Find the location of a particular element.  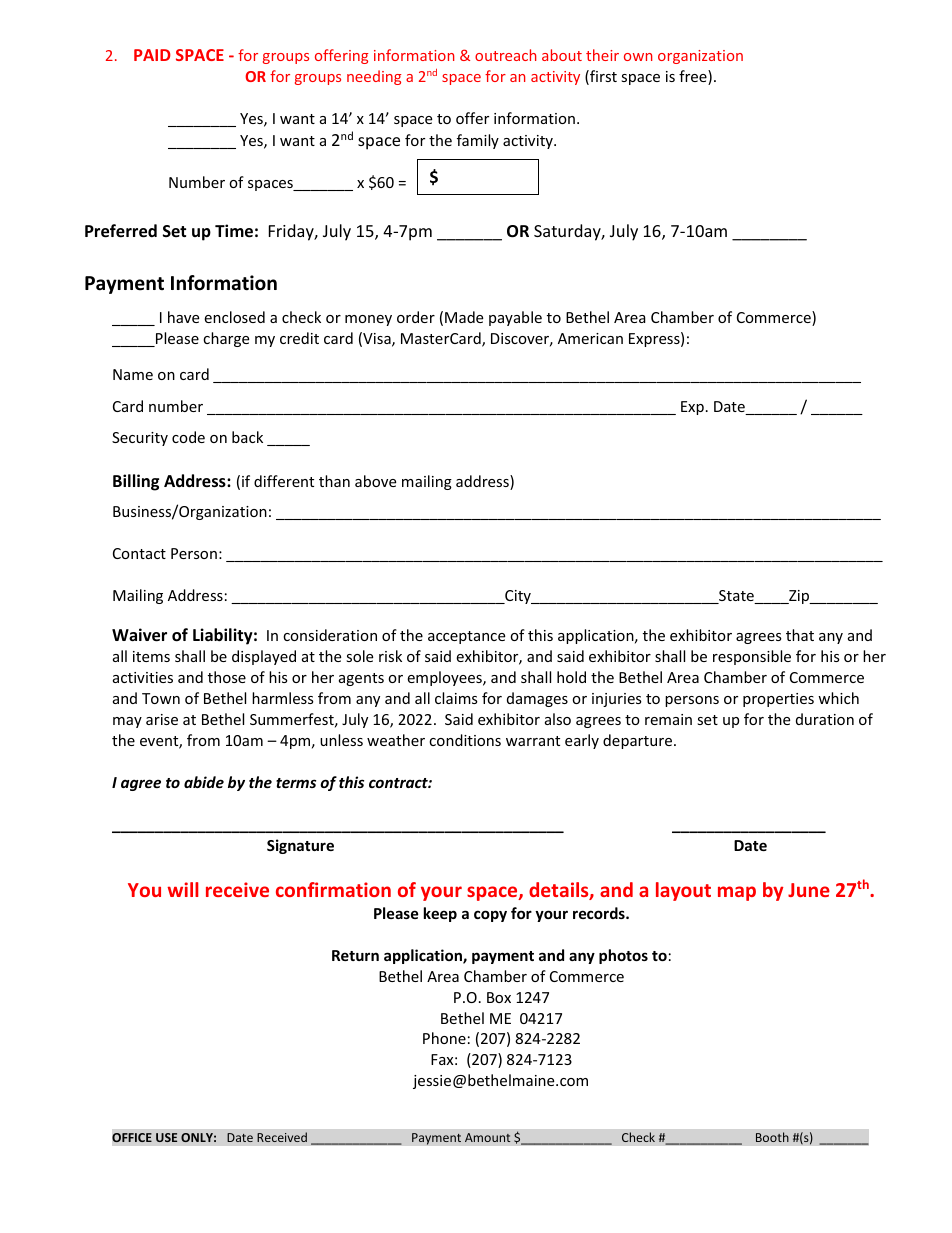

Amount is located at coordinates (487, 1137).
